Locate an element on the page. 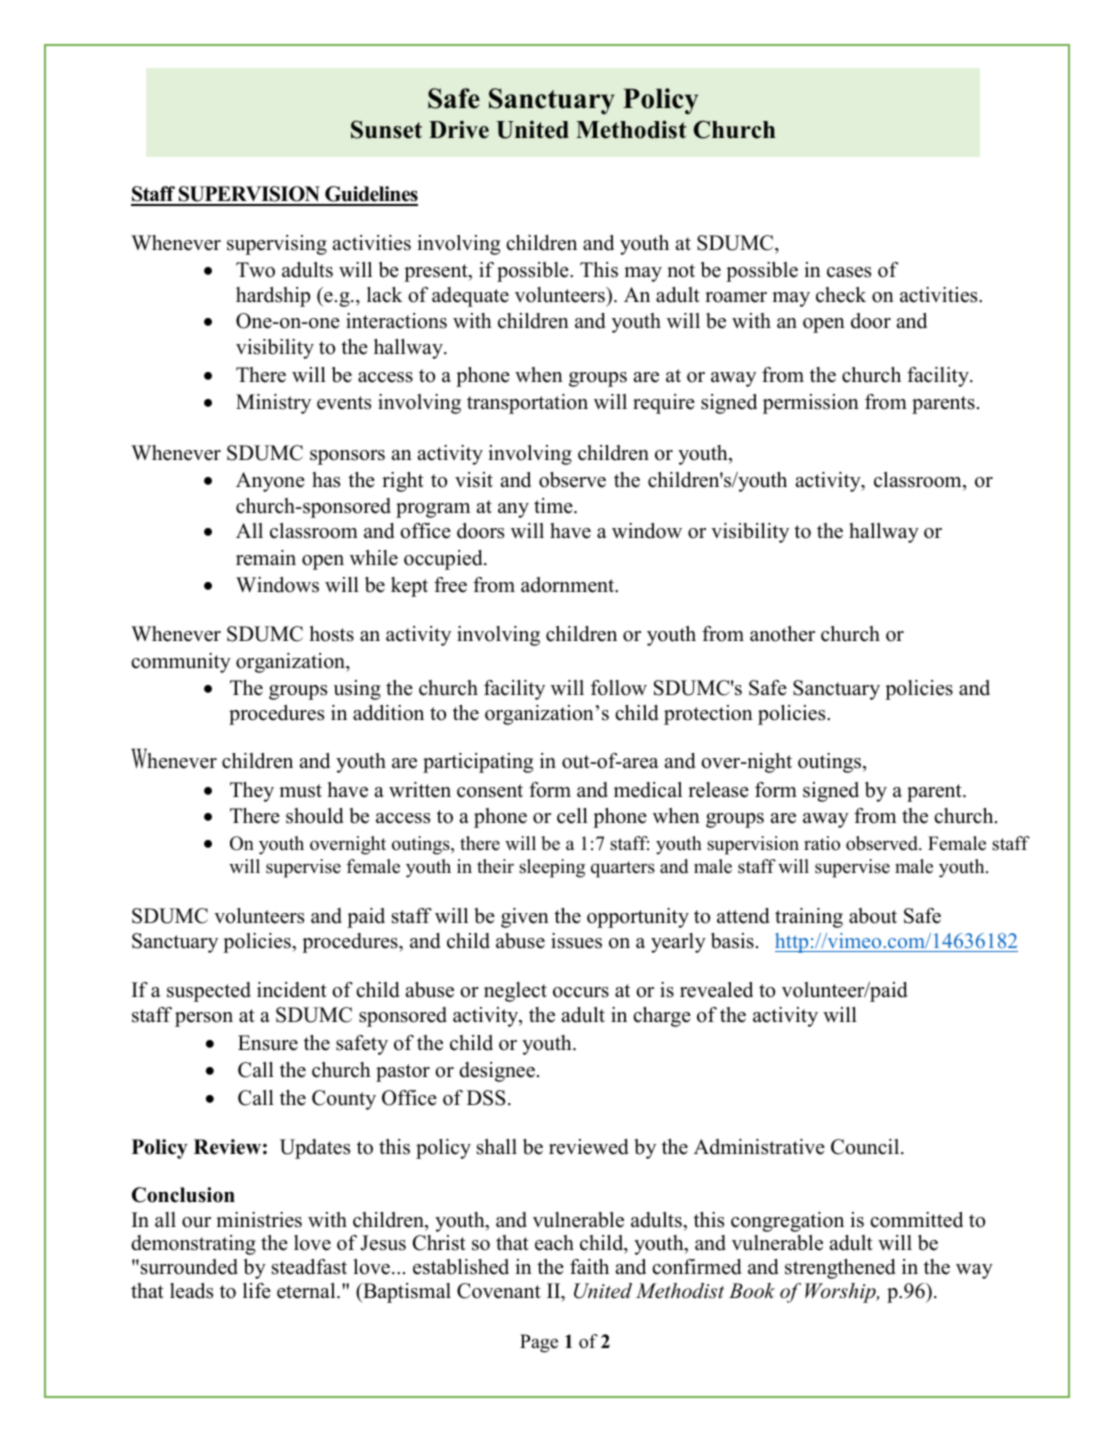  supervising is located at coordinates (277, 245).
